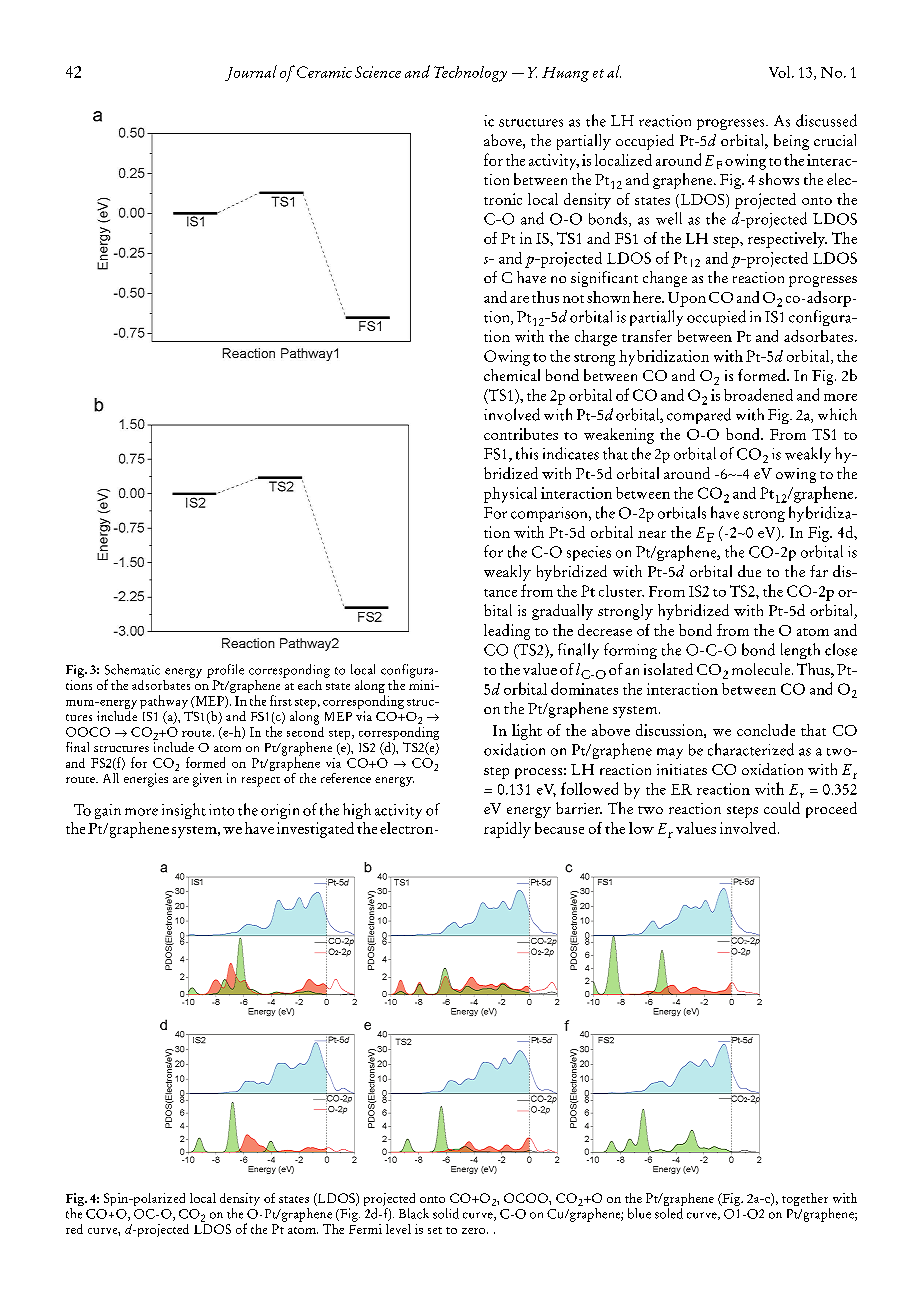 This document has height=1308, width=924. I want to click on being, so click(791, 142).
